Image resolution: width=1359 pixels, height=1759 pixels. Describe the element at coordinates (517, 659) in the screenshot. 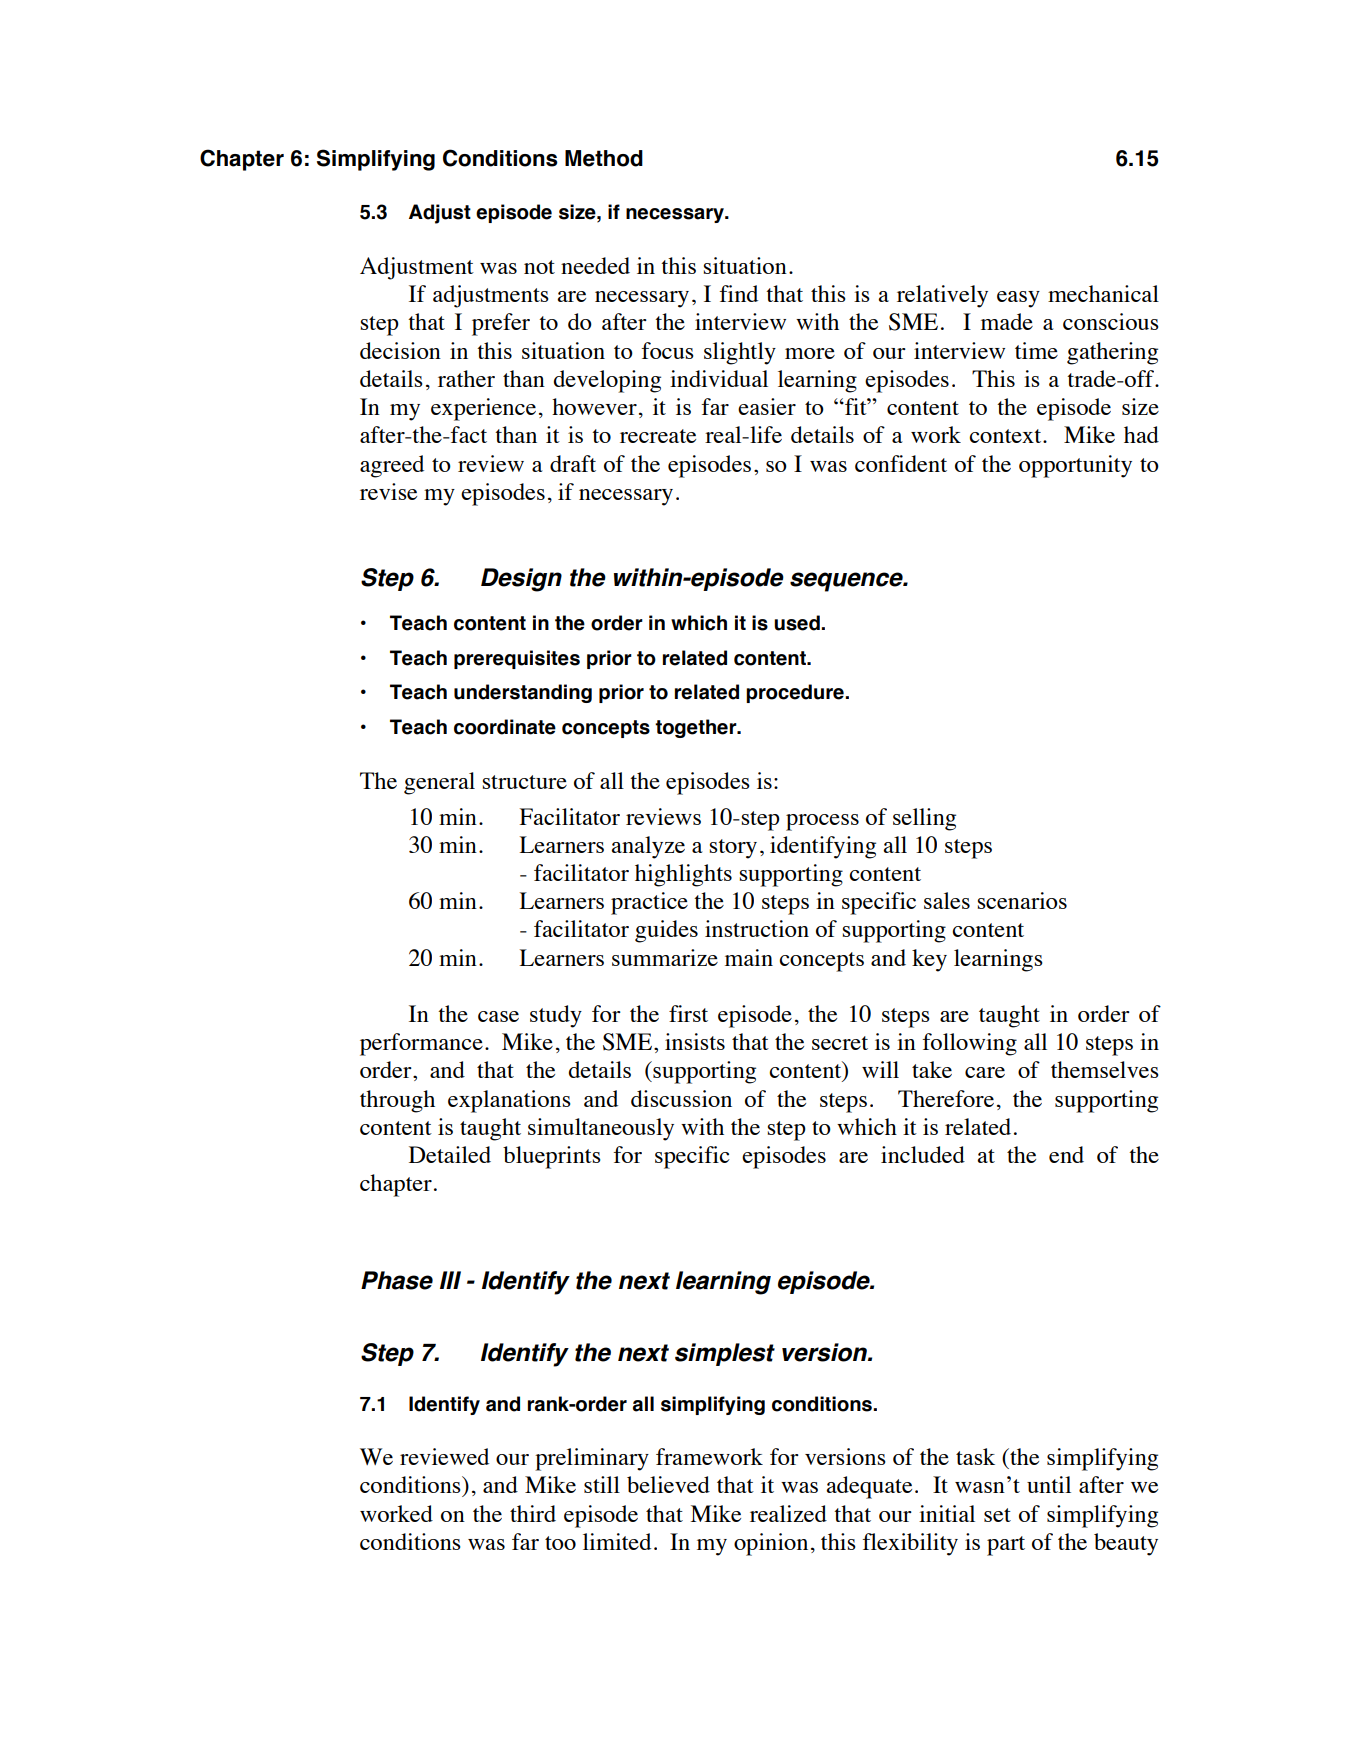

I see `prerequisites` at that location.
